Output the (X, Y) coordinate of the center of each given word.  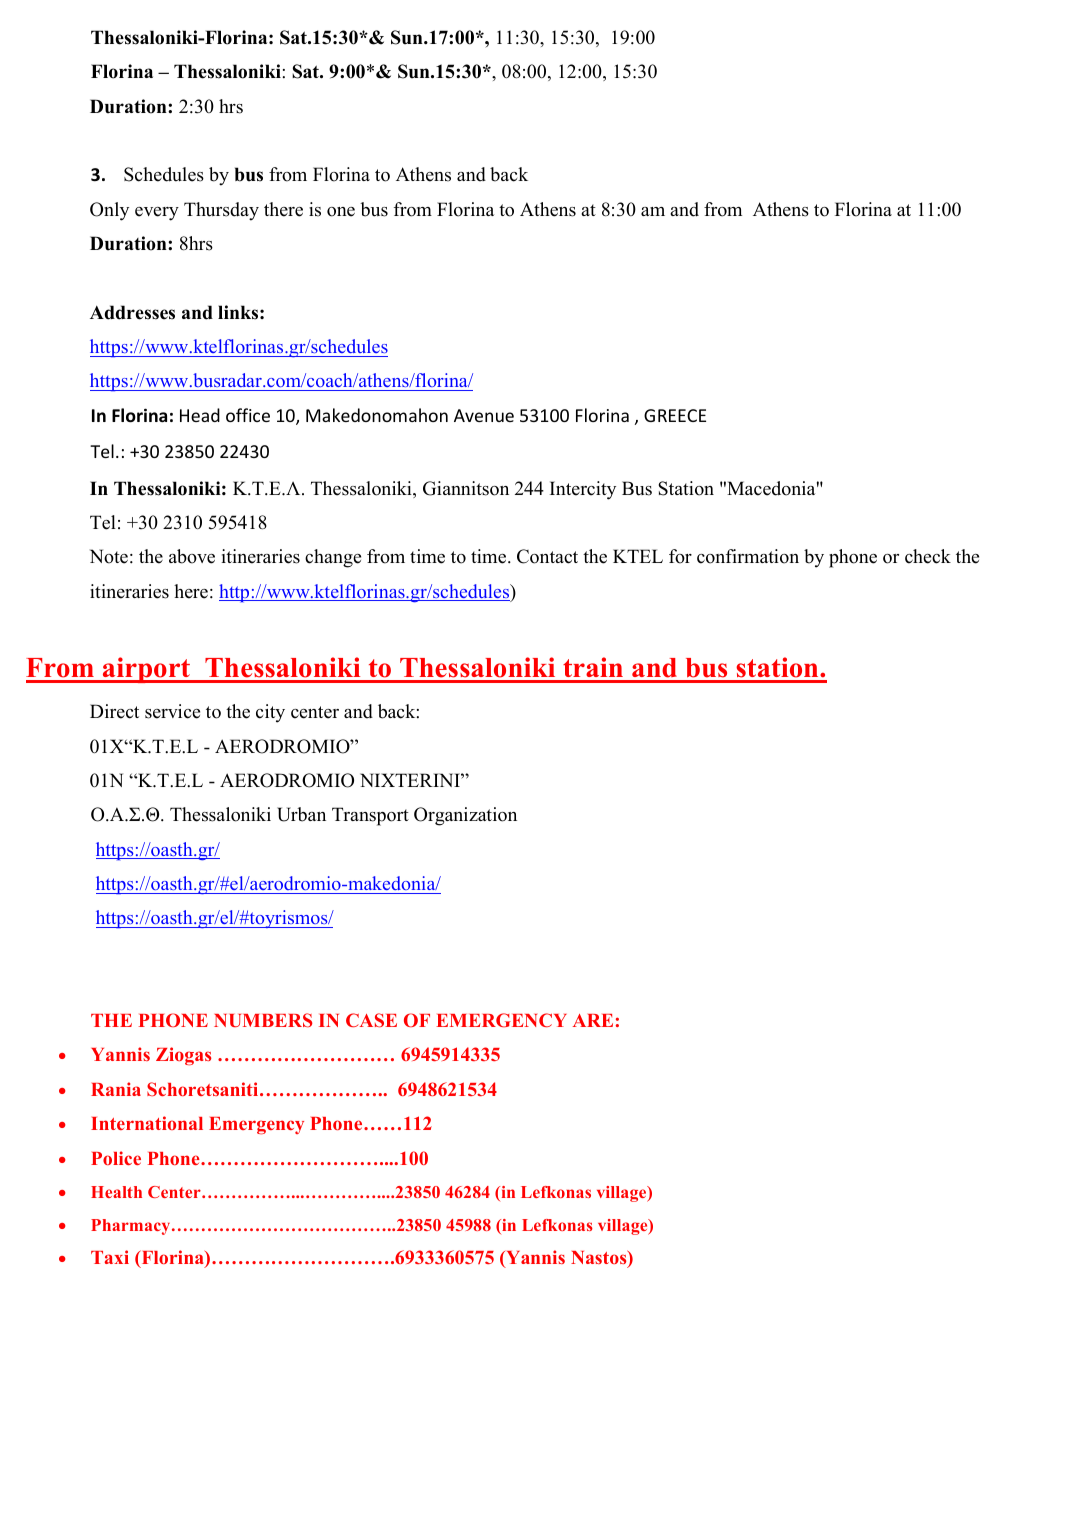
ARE (593, 1020)
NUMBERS (263, 1020)
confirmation (748, 556)
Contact (547, 556)
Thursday (221, 211)
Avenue (484, 415)
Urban (301, 814)
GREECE (675, 415)
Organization (465, 816)
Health (116, 1192)
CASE (371, 1020)
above (192, 556)
